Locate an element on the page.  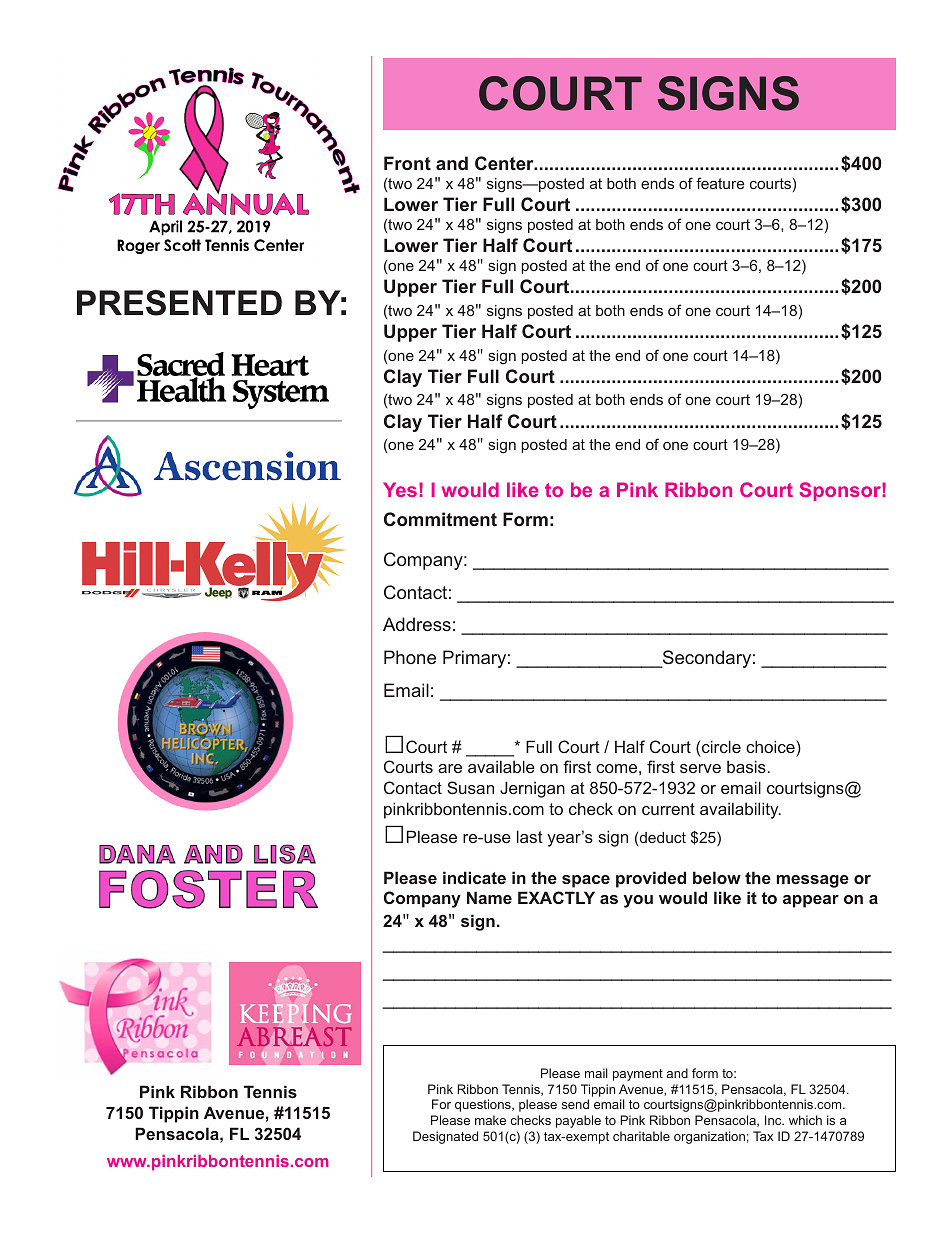
Commitment is located at coordinates (440, 519).
